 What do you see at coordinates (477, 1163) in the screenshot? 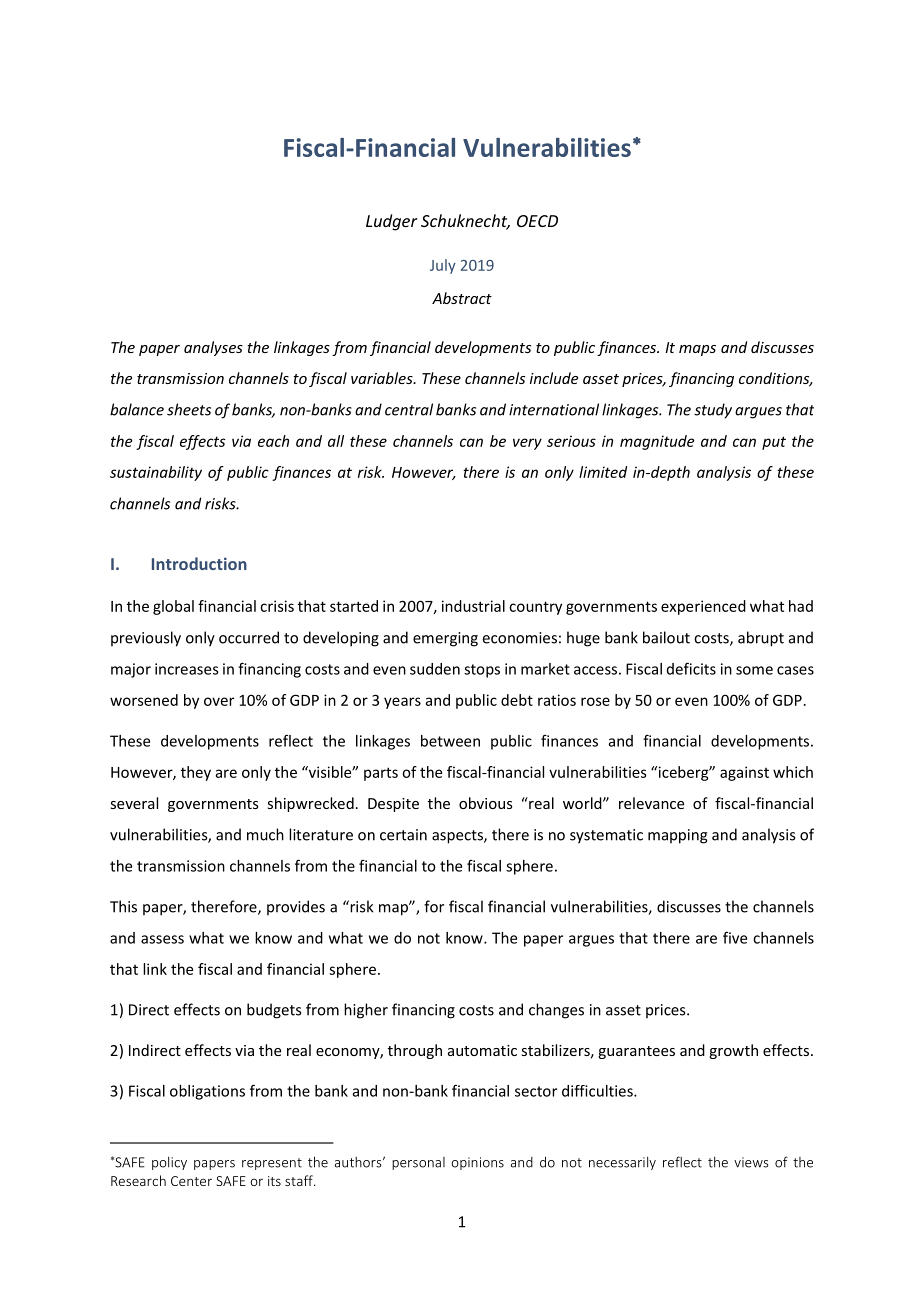
I see `opinions` at bounding box center [477, 1163].
